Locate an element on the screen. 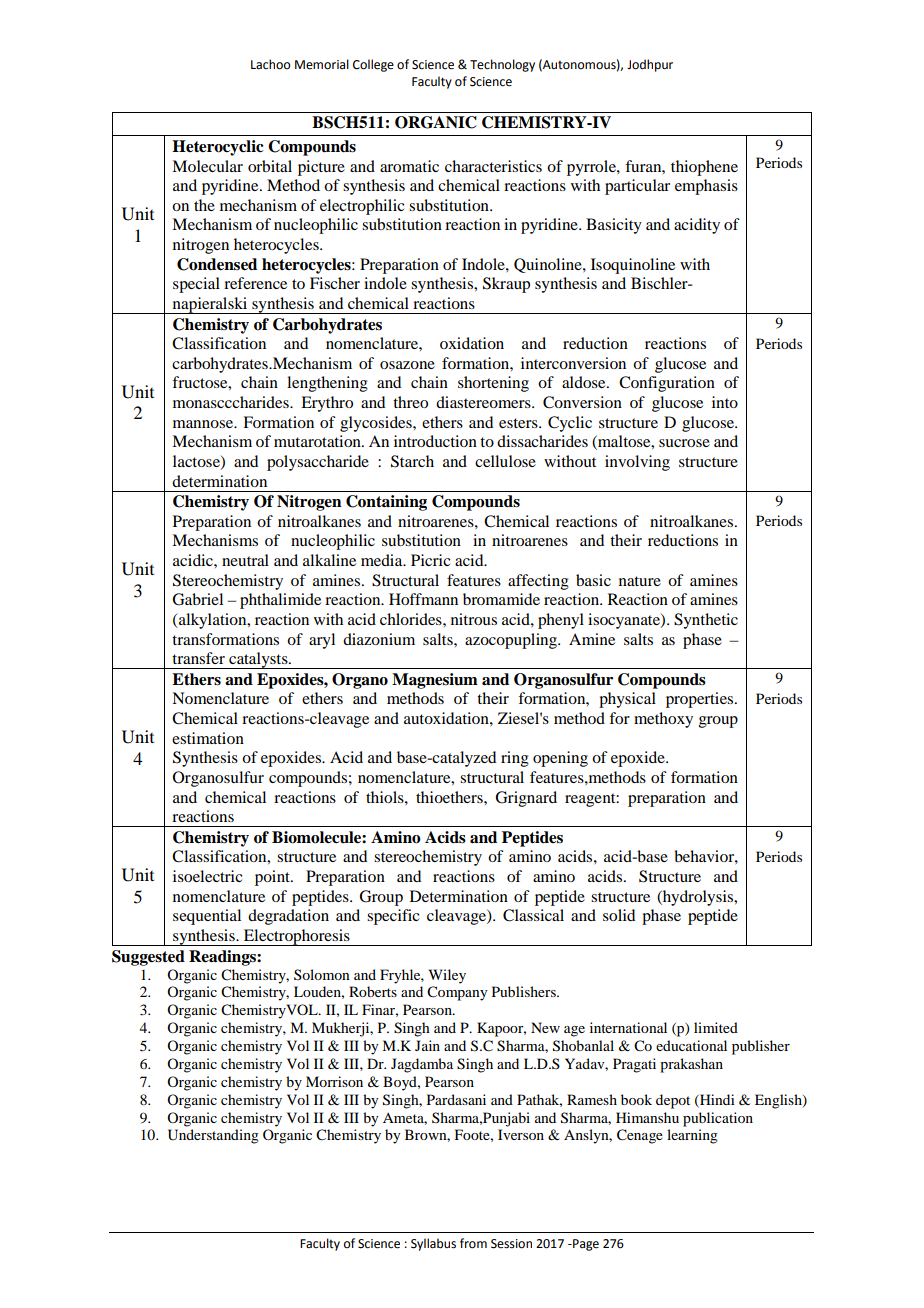 The width and height of the screenshot is (924, 1308). Understanding is located at coordinates (213, 1136).
